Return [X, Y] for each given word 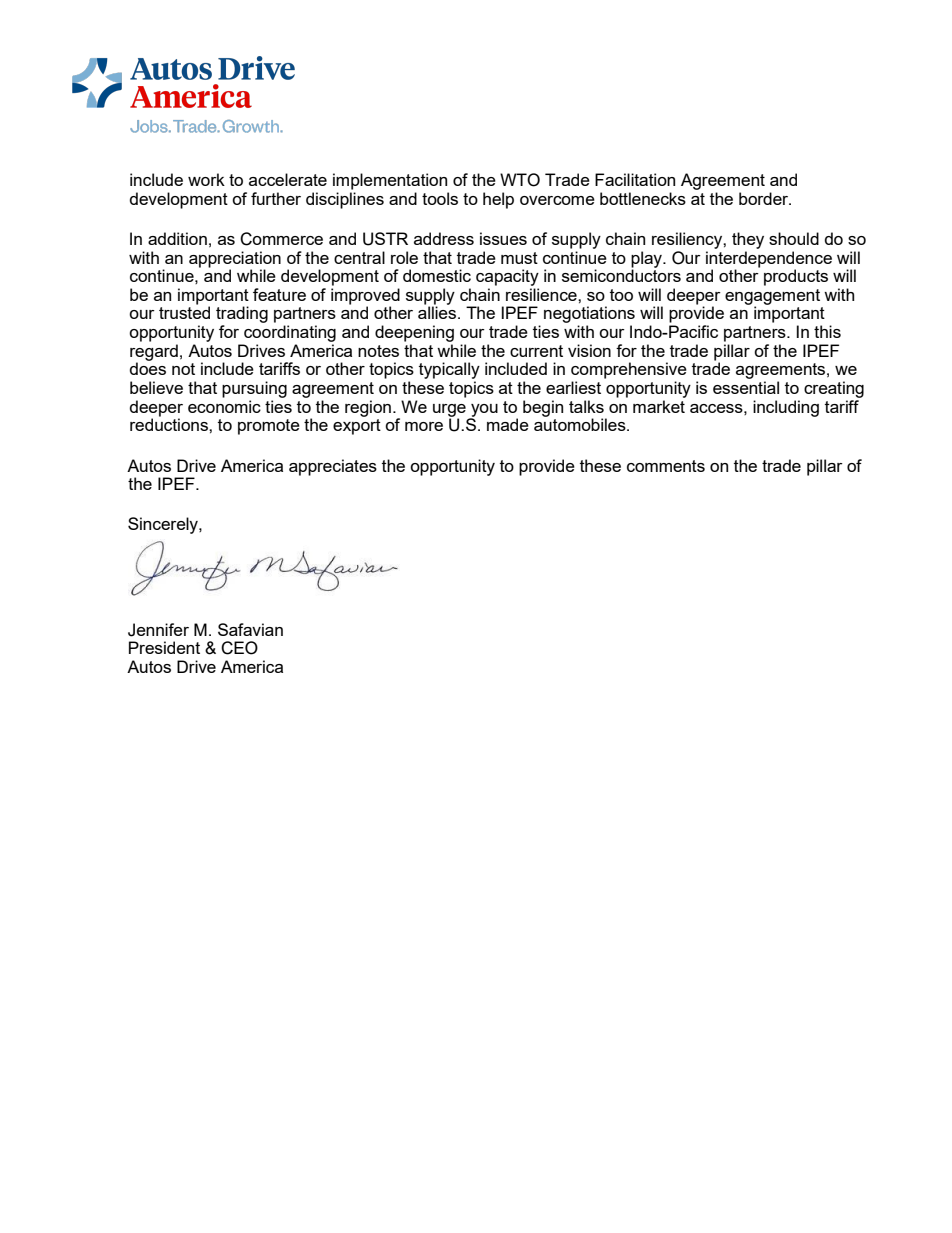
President [164, 647]
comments [666, 466]
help [498, 200]
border [765, 198]
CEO [239, 648]
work [206, 179]
